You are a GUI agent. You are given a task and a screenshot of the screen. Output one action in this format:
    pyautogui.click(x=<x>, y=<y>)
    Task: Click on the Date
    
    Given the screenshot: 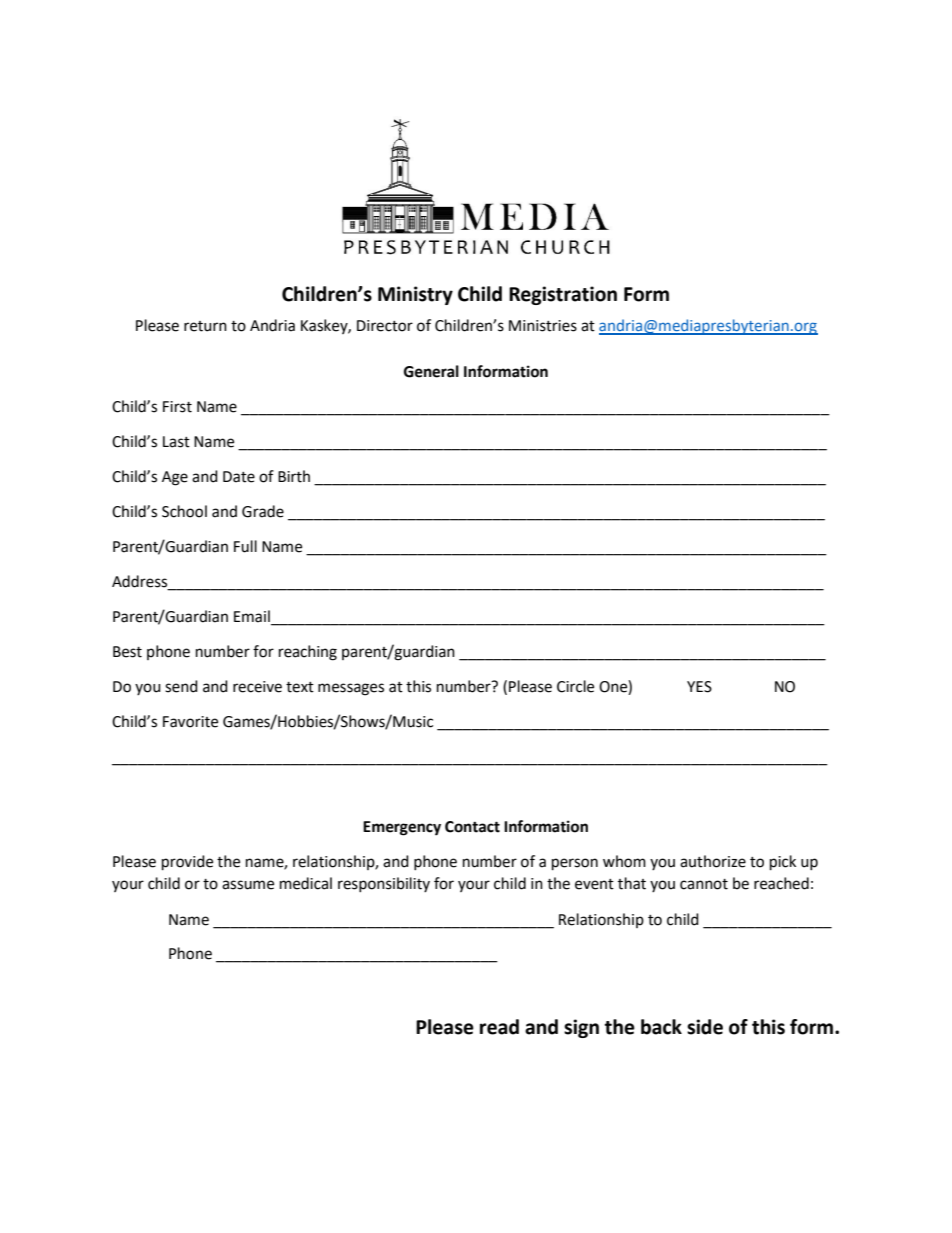 What is the action you would take?
    pyautogui.click(x=239, y=477)
